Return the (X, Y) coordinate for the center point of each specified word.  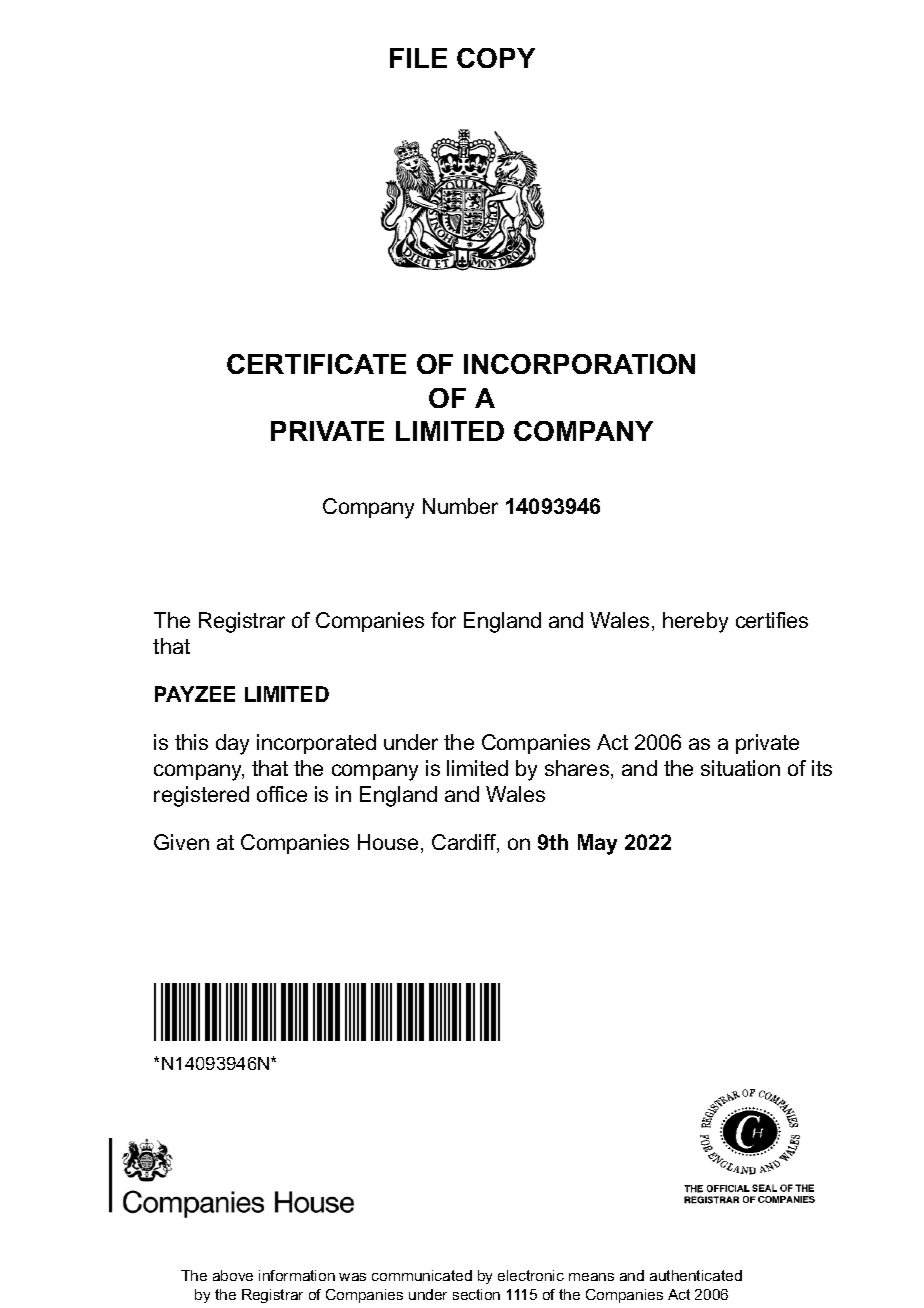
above (233, 1275)
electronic (531, 1275)
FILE (418, 58)
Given (181, 842)
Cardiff (465, 843)
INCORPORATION (579, 364)
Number (460, 506)
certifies (772, 620)
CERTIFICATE (316, 364)
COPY (496, 58)
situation (740, 768)
